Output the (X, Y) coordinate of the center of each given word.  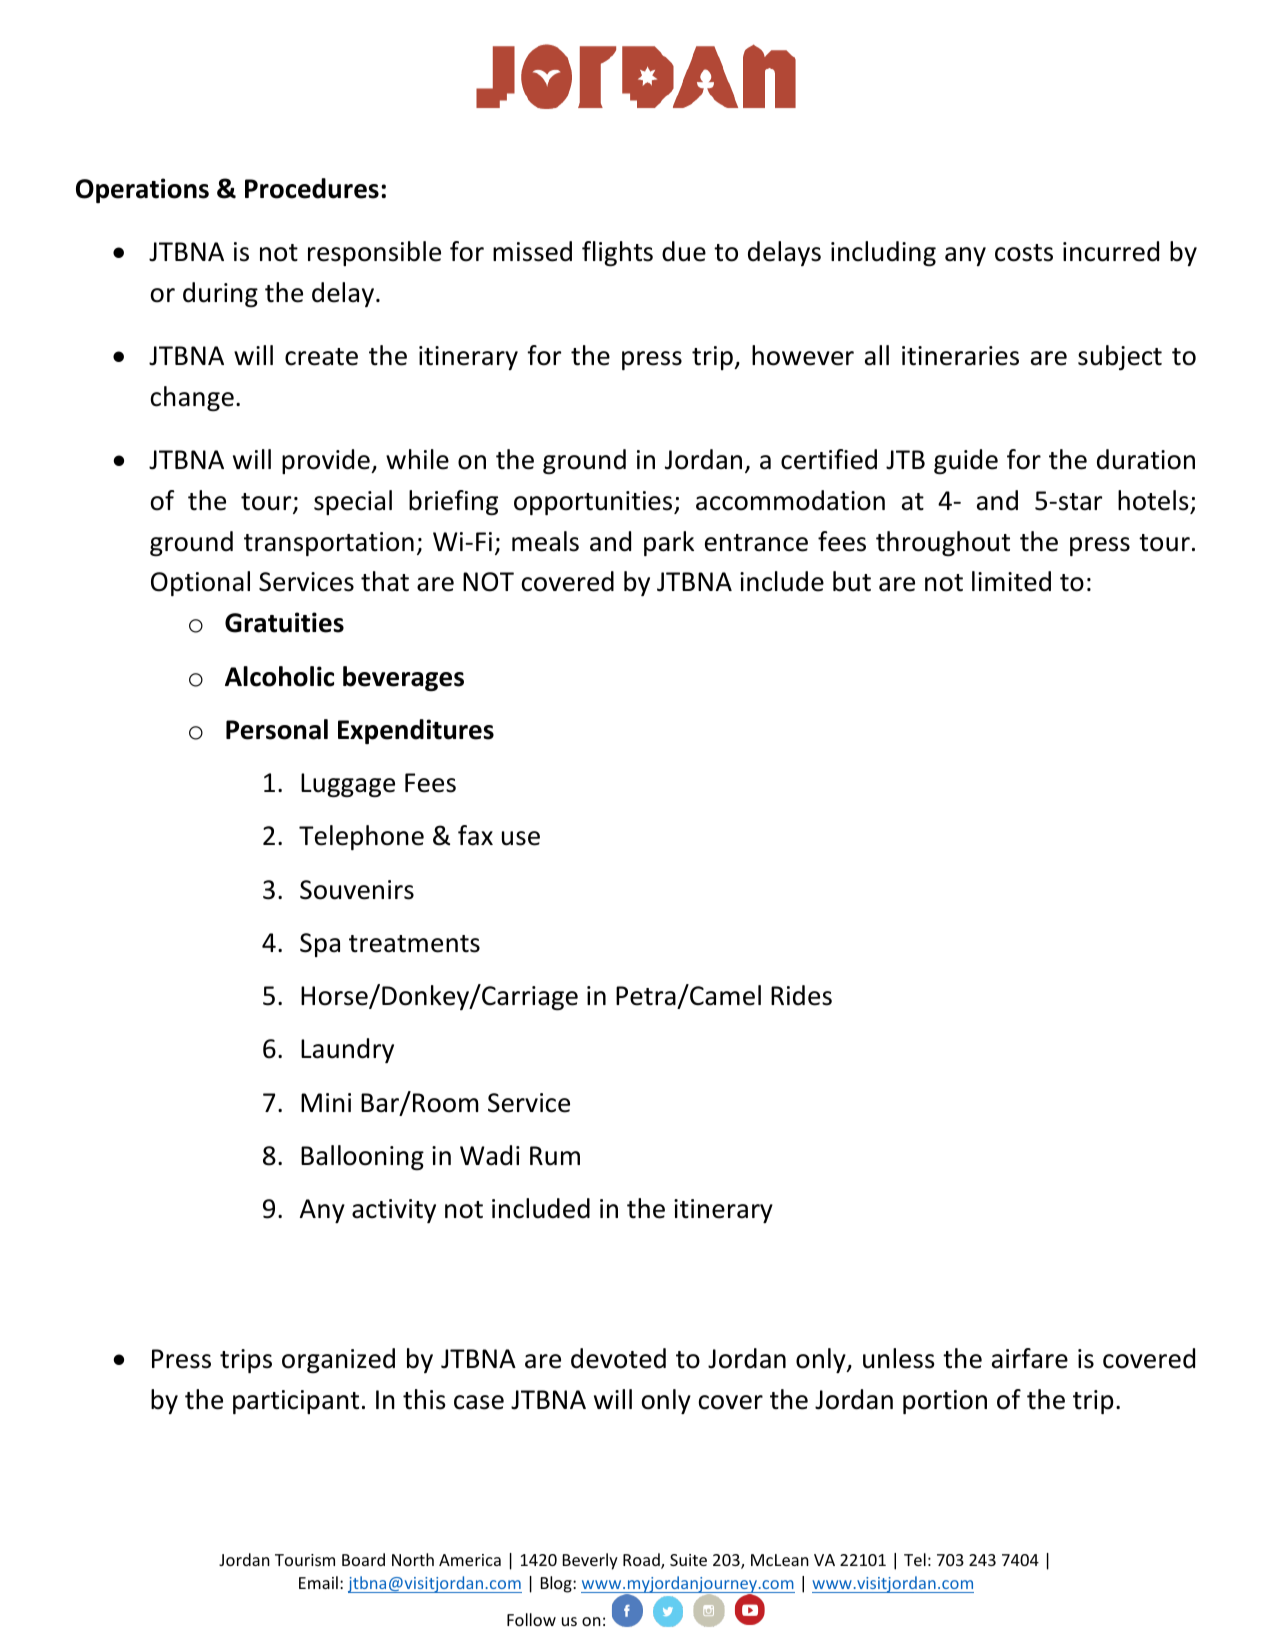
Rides (801, 995)
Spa (320, 945)
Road (642, 1561)
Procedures (312, 188)
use (521, 838)
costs (1024, 253)
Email (318, 1582)
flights (617, 253)
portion (945, 1402)
